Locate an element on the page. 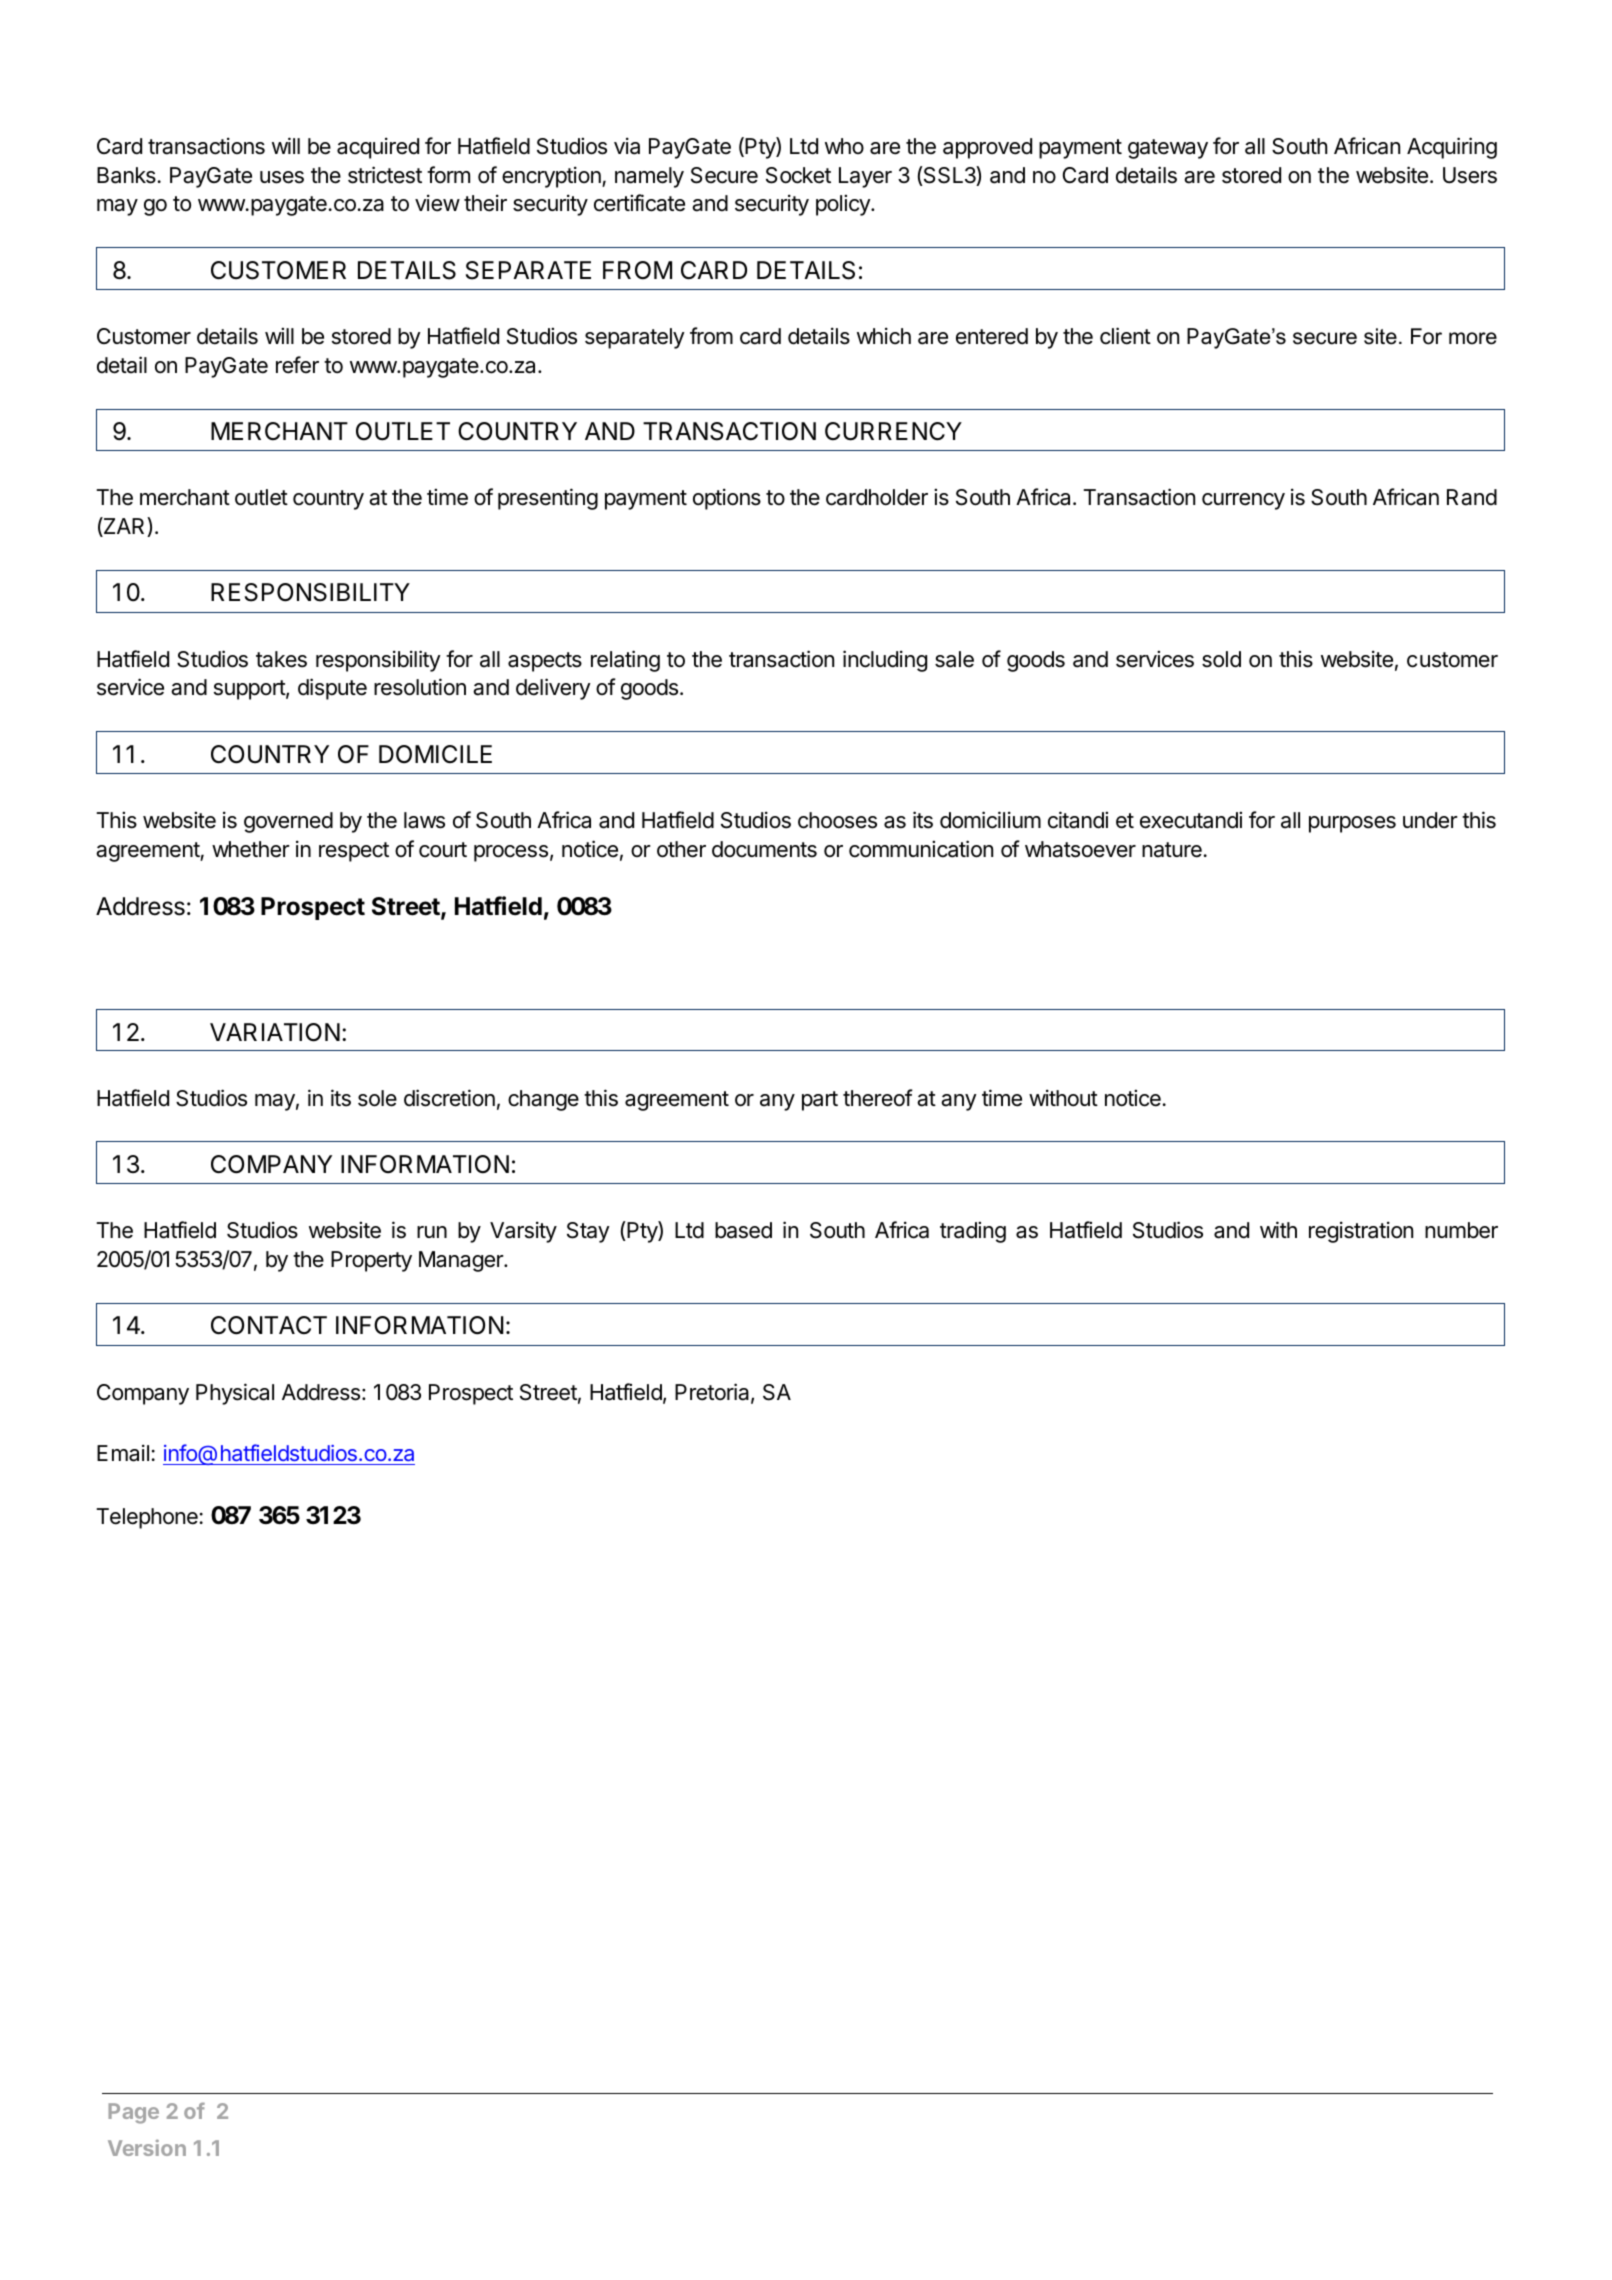 This page has height=2280, width=1612. sole is located at coordinates (377, 1098).
